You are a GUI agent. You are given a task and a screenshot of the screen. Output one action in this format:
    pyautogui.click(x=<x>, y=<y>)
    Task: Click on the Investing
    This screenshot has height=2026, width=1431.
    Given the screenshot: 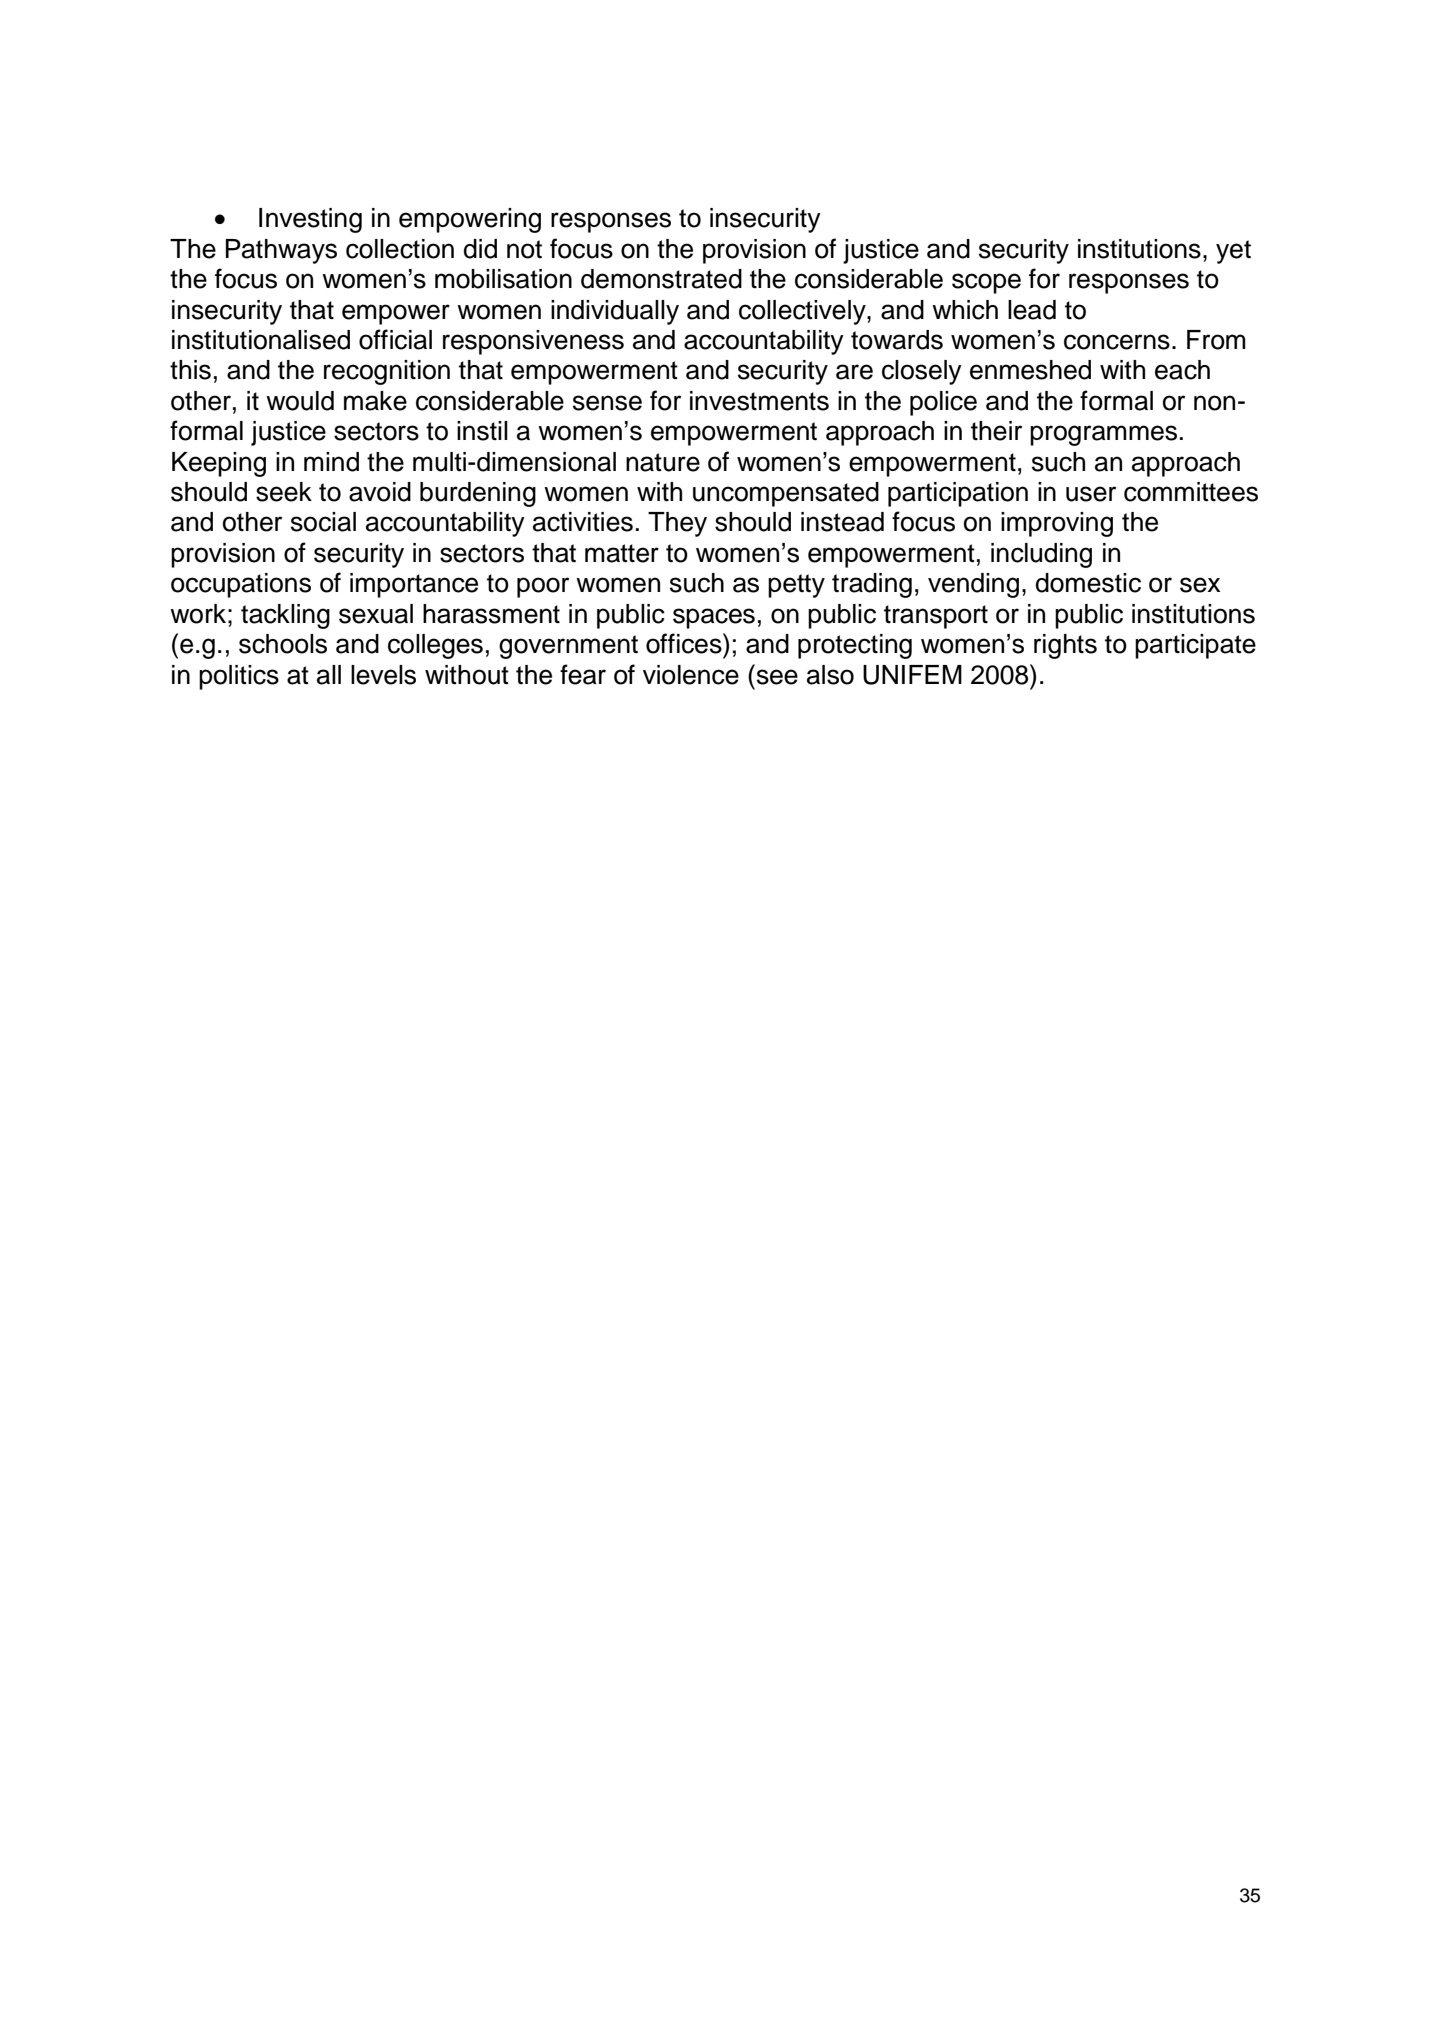 What is the action you would take?
    pyautogui.click(x=310, y=220)
